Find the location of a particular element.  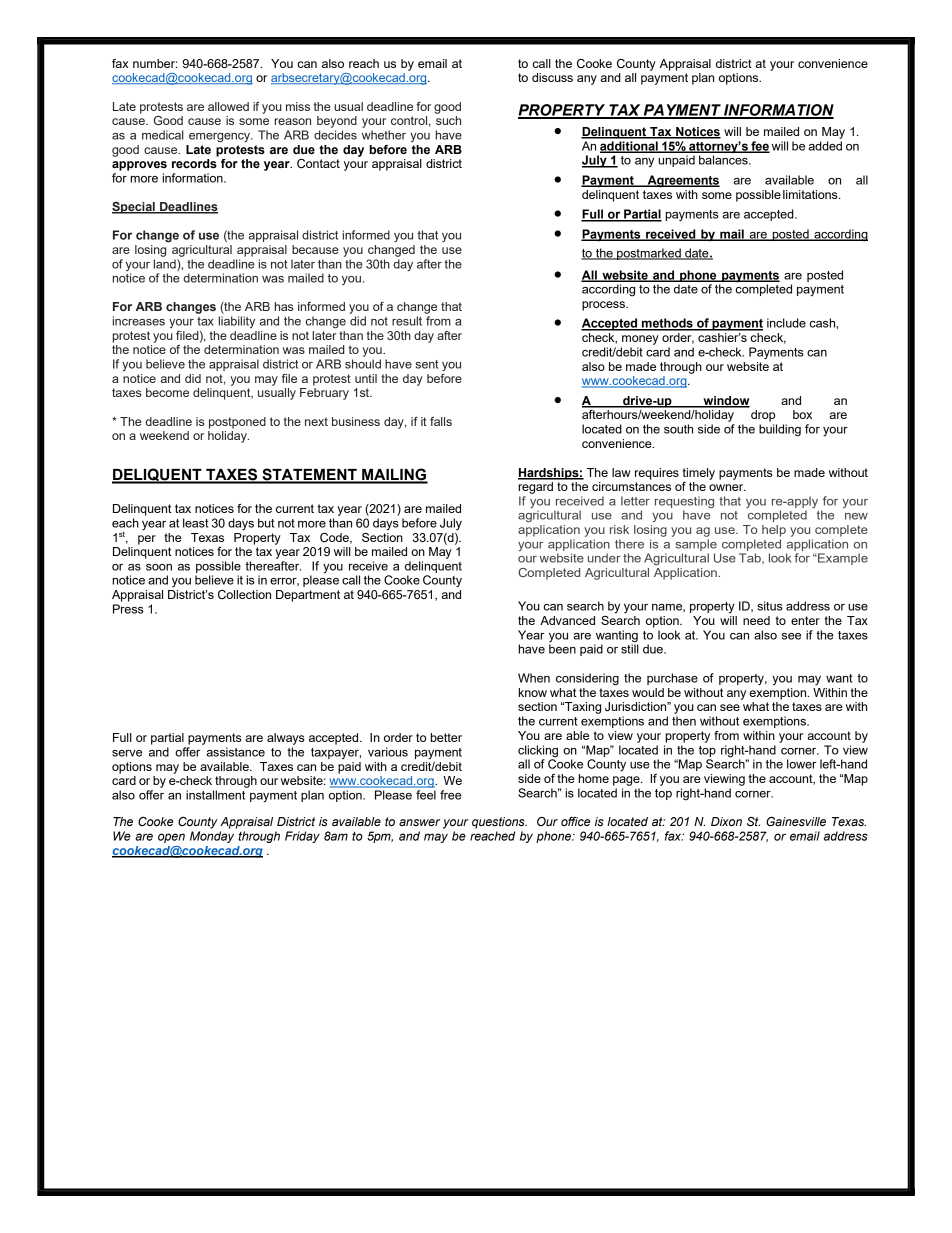

allowed is located at coordinates (228, 106).
